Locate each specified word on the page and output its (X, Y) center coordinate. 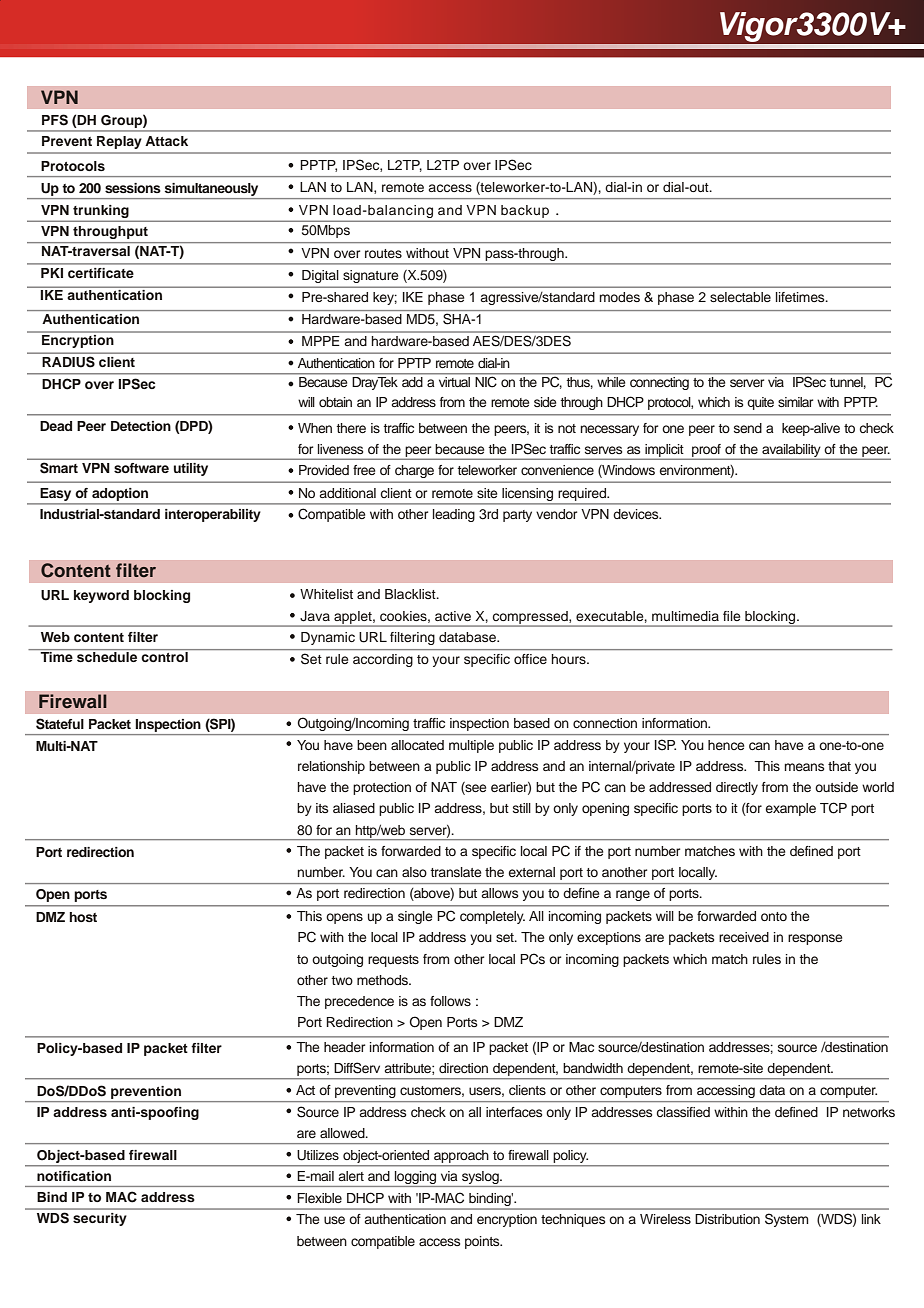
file (731, 616)
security (100, 1219)
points (483, 1242)
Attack (166, 141)
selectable (740, 297)
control (164, 657)
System (786, 1220)
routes (383, 253)
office (530, 659)
